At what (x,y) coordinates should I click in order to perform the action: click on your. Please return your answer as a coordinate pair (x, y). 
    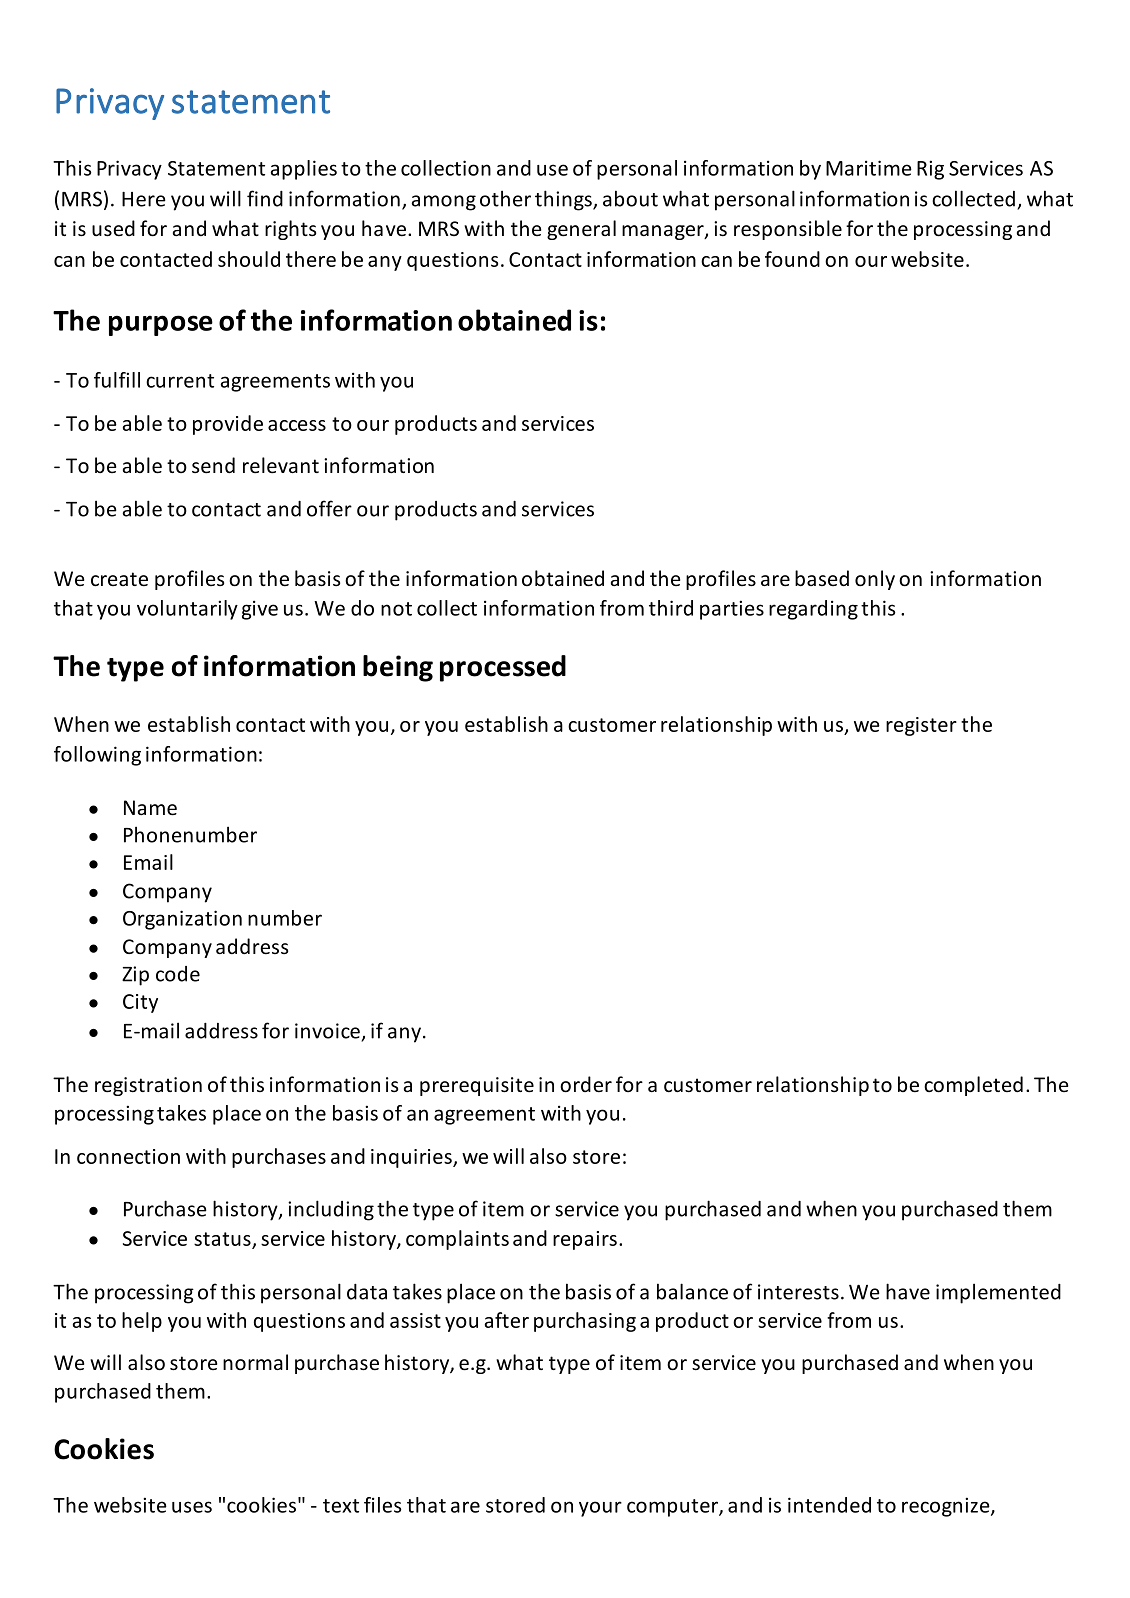
    Looking at the image, I should click on (600, 1509).
